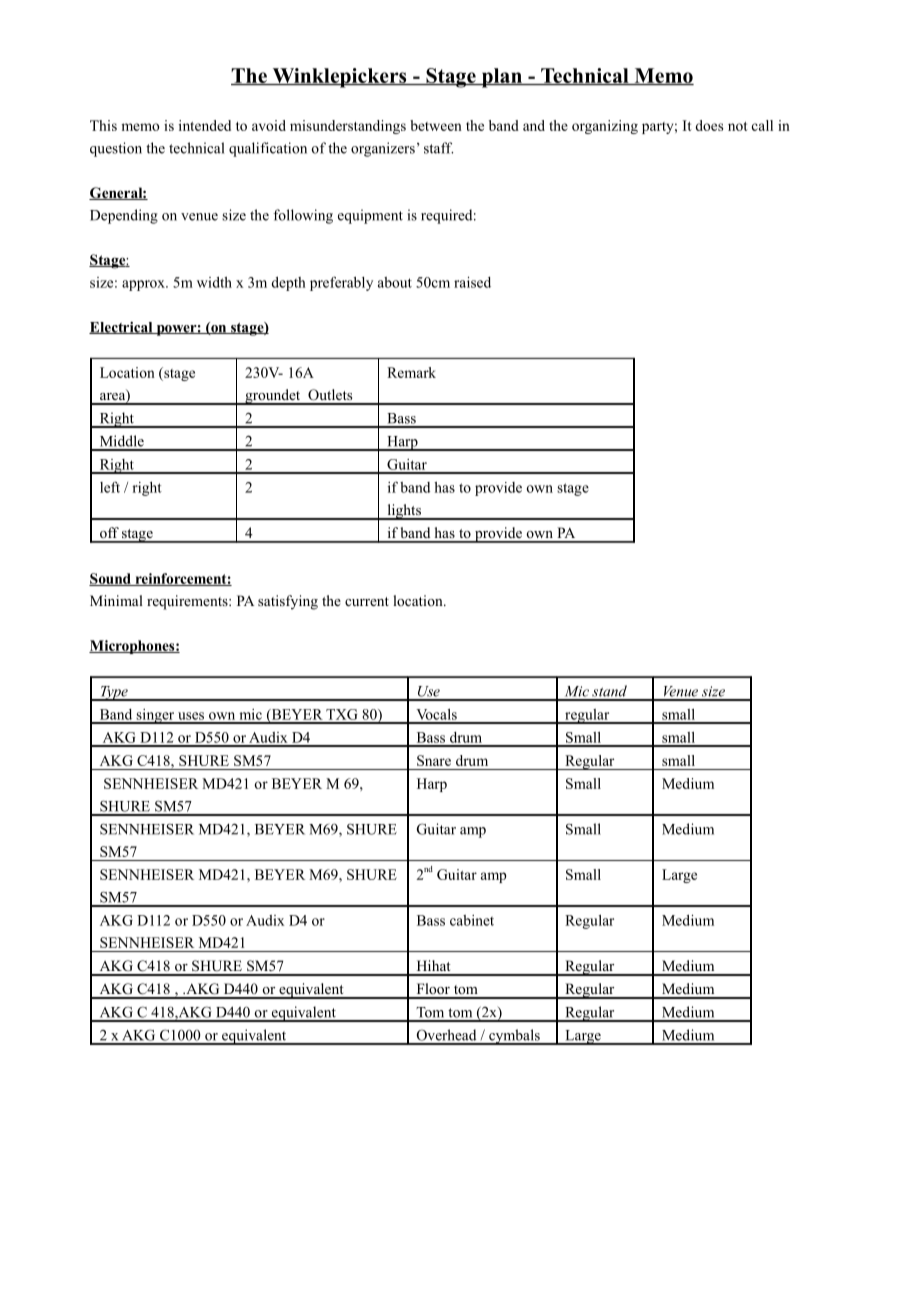 The height and width of the document is (1308, 924). I want to click on current, so click(367, 601).
